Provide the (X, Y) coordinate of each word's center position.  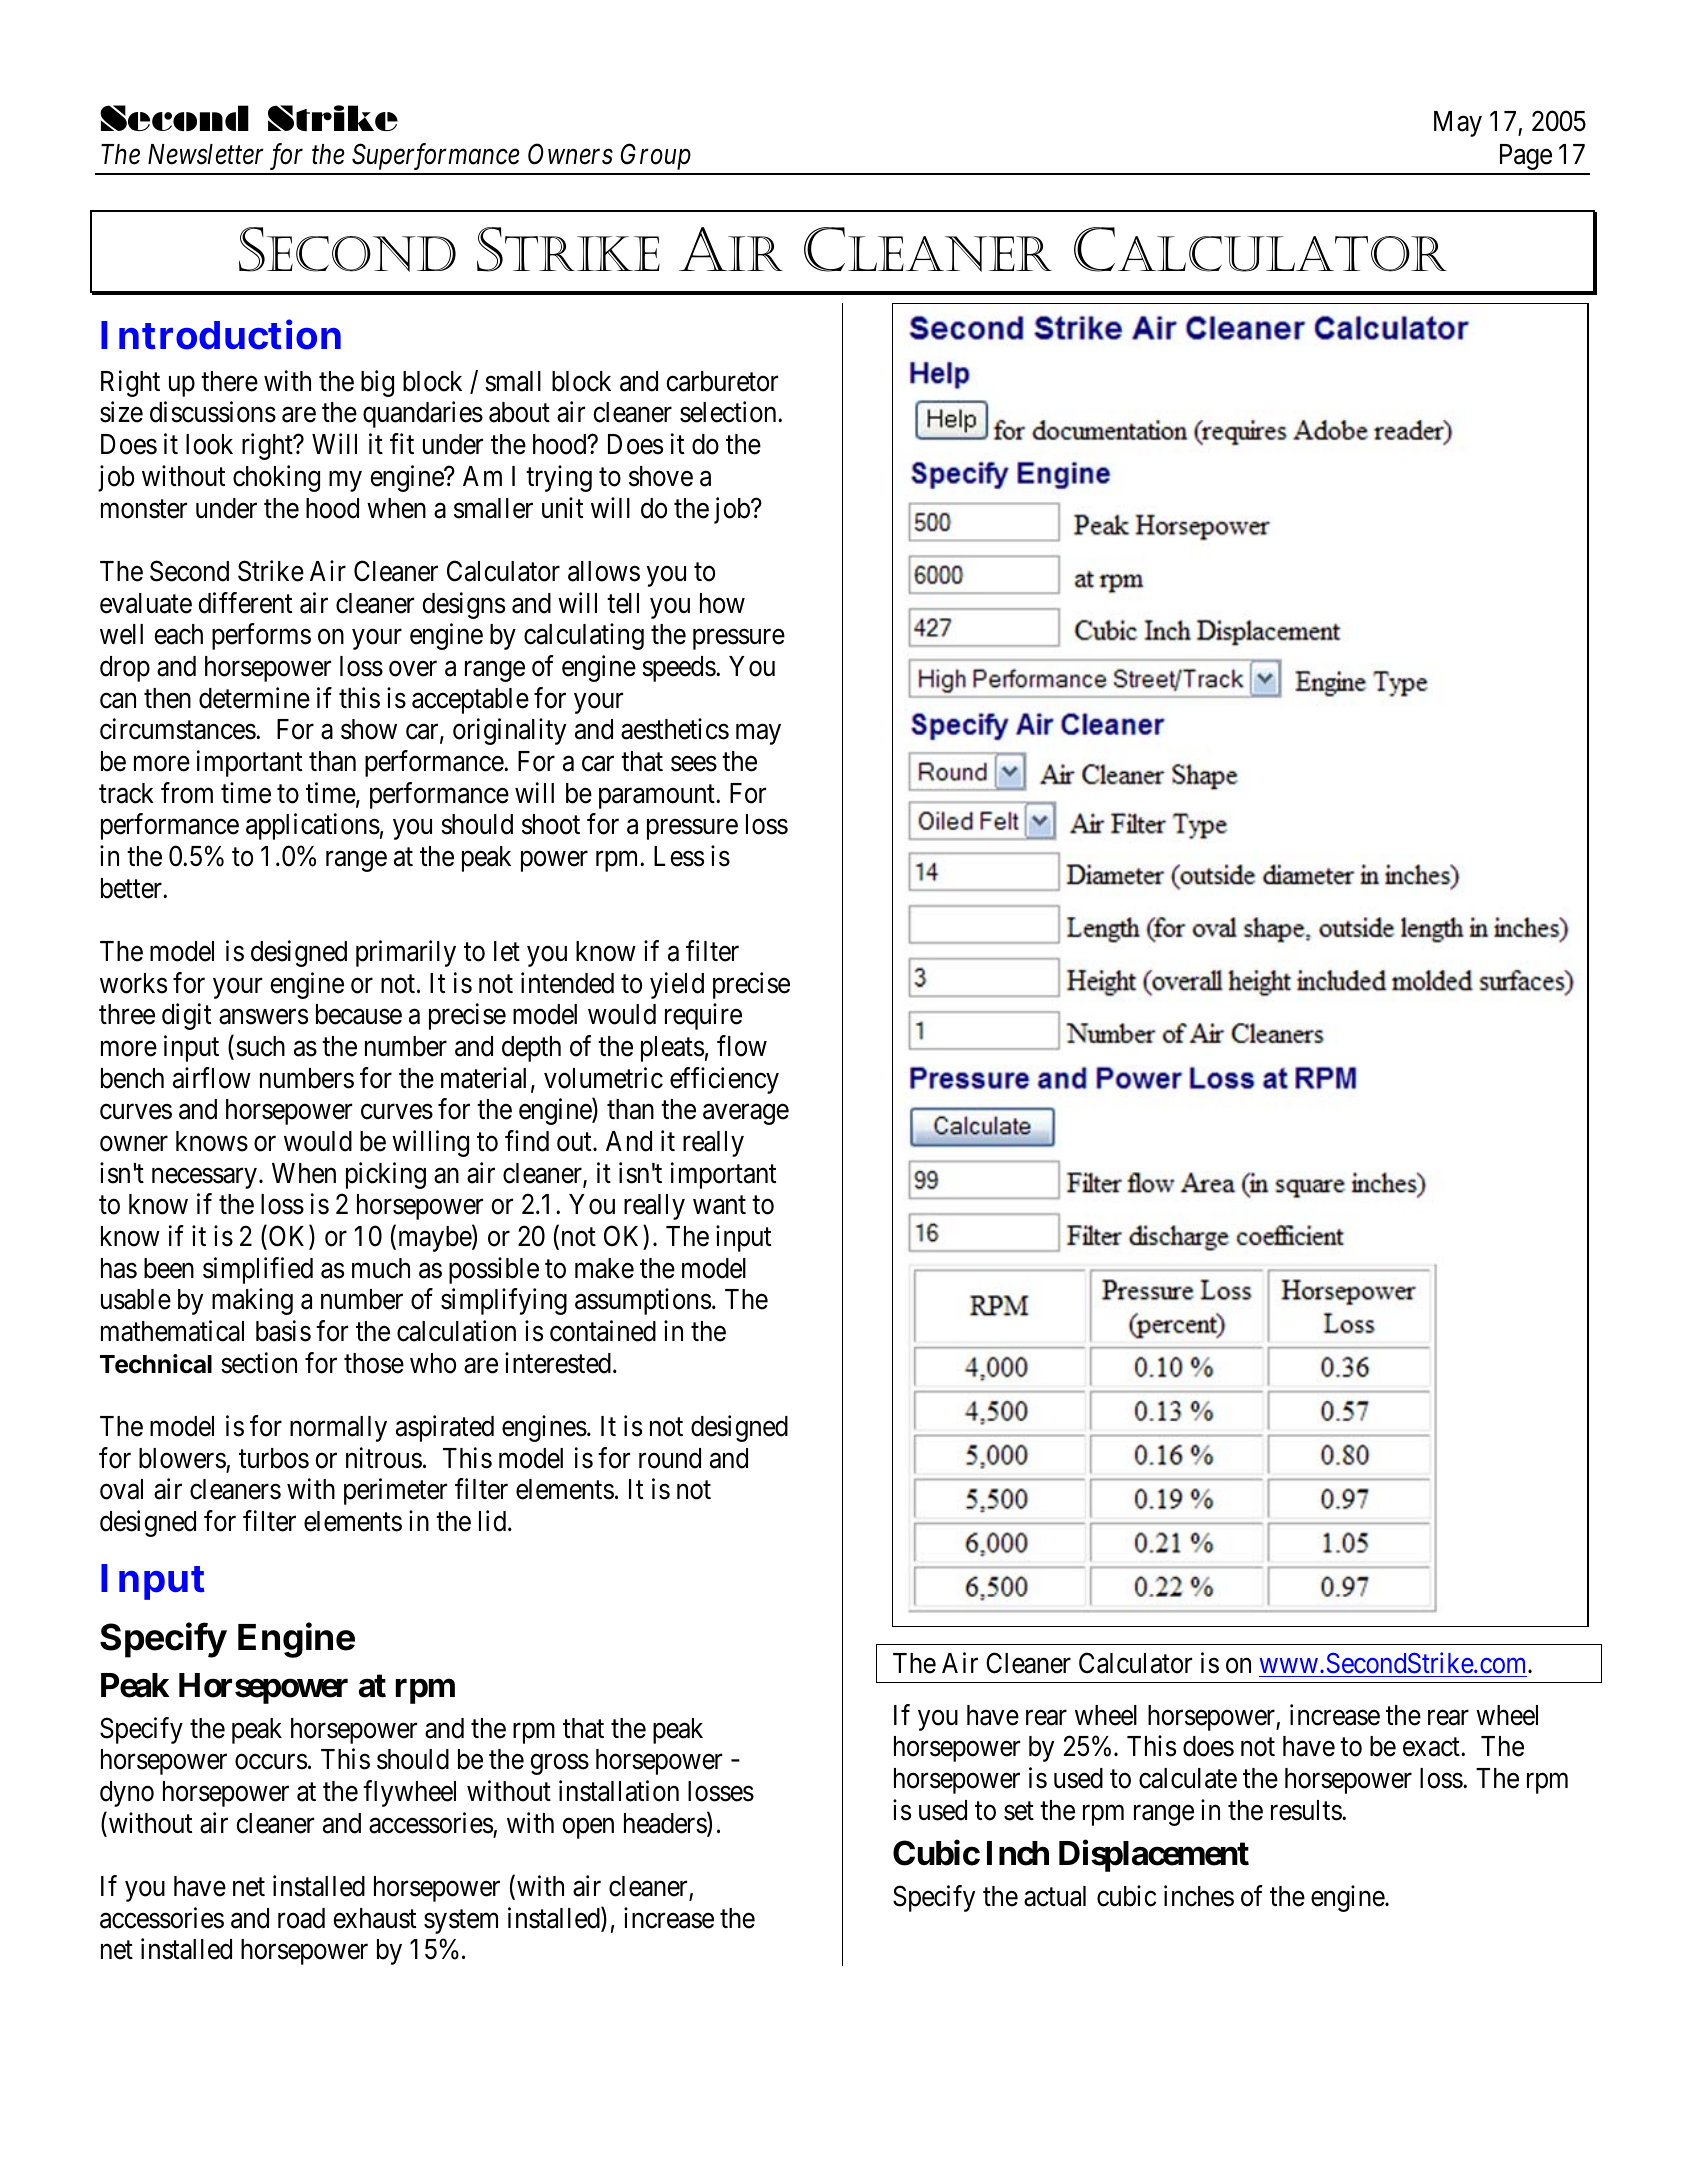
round (670, 1458)
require (703, 1017)
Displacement (1154, 1856)
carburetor (722, 381)
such (260, 1046)
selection (729, 412)
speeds (679, 669)
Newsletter (206, 154)
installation (619, 1791)
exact (1432, 1747)
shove (661, 476)
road (301, 1918)
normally (338, 1429)
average (746, 1115)
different (245, 603)
